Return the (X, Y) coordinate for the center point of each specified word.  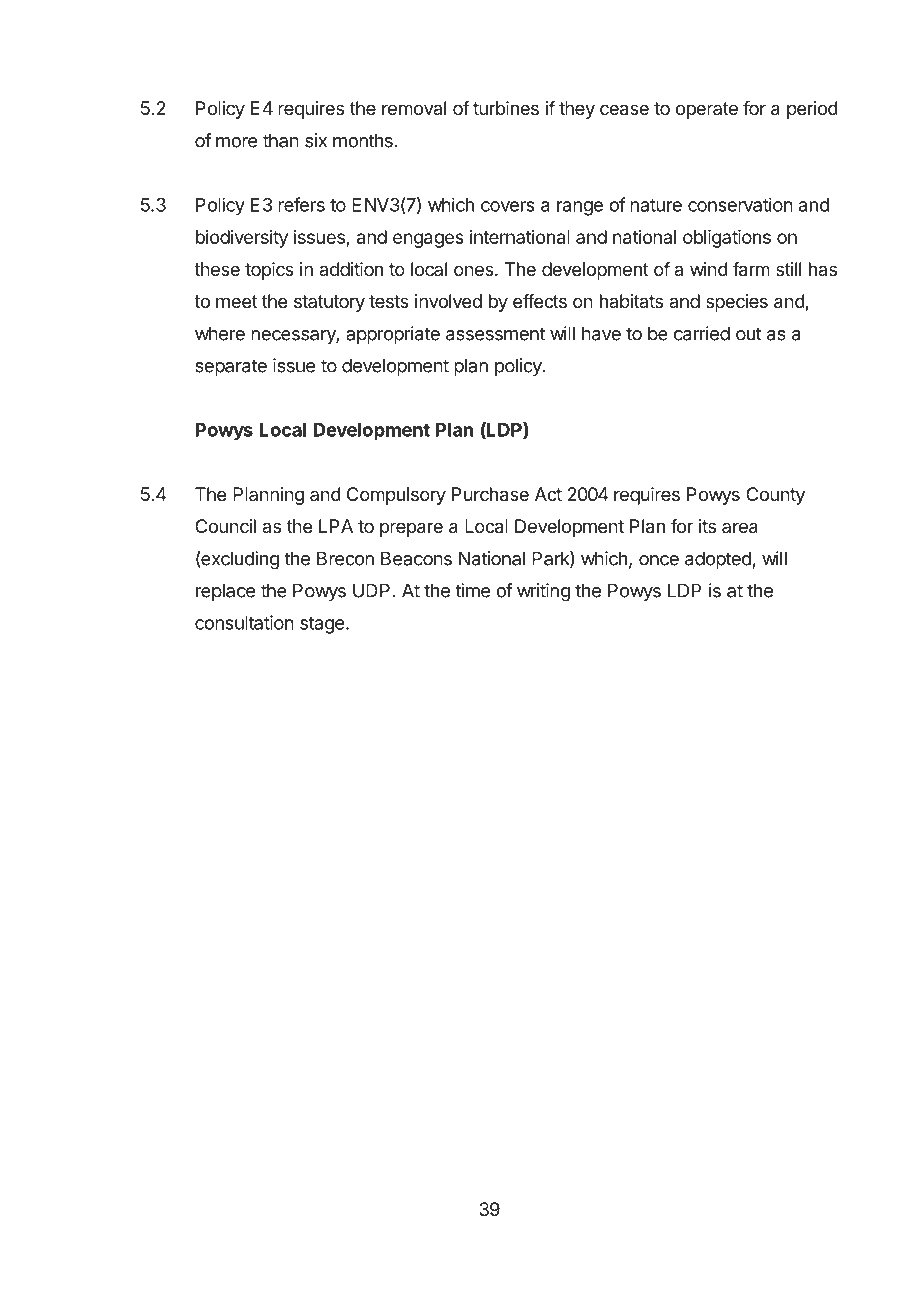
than (281, 140)
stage (322, 625)
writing (543, 592)
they (577, 110)
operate (707, 110)
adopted (718, 560)
